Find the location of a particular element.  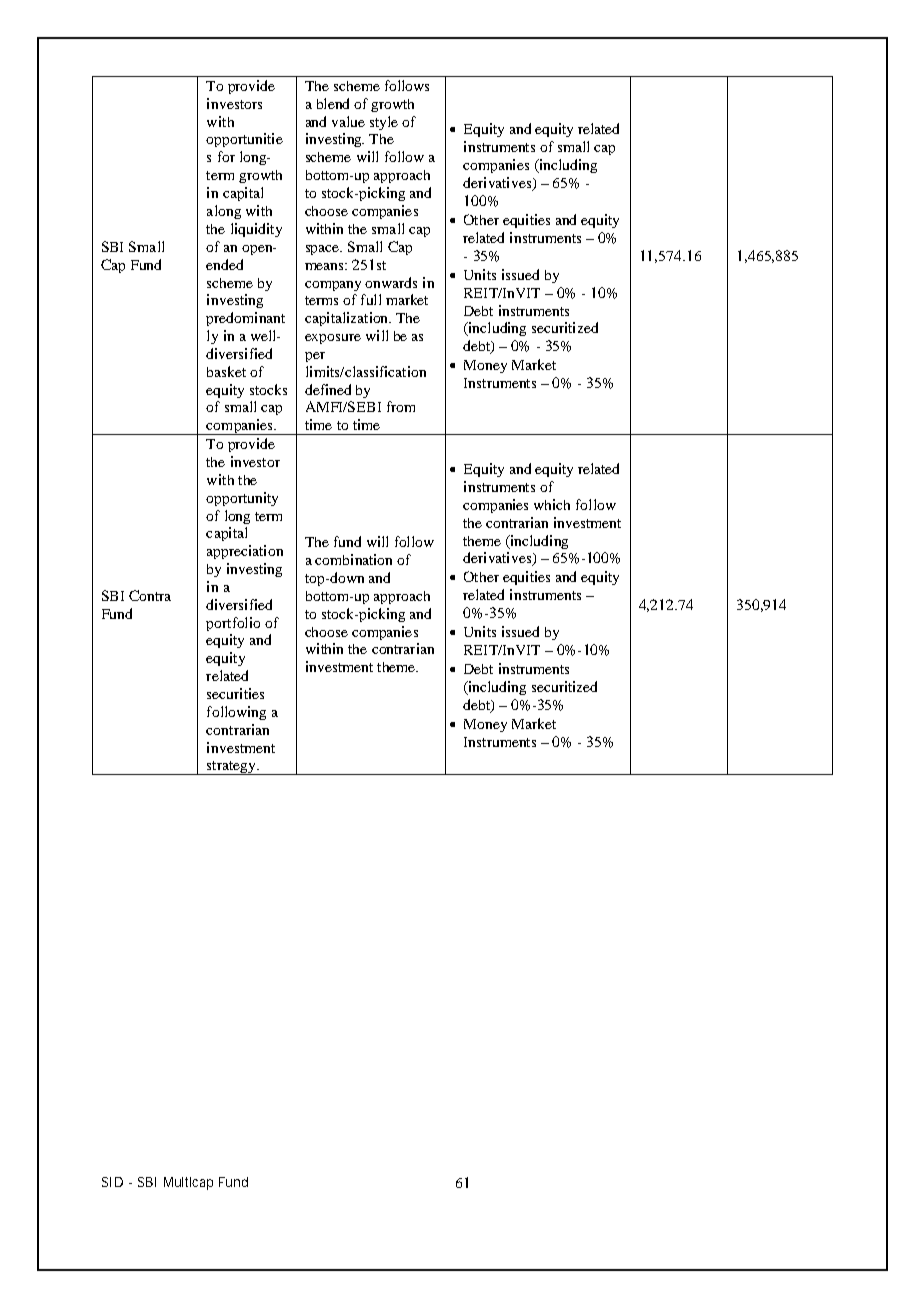

strategy is located at coordinates (231, 768).
